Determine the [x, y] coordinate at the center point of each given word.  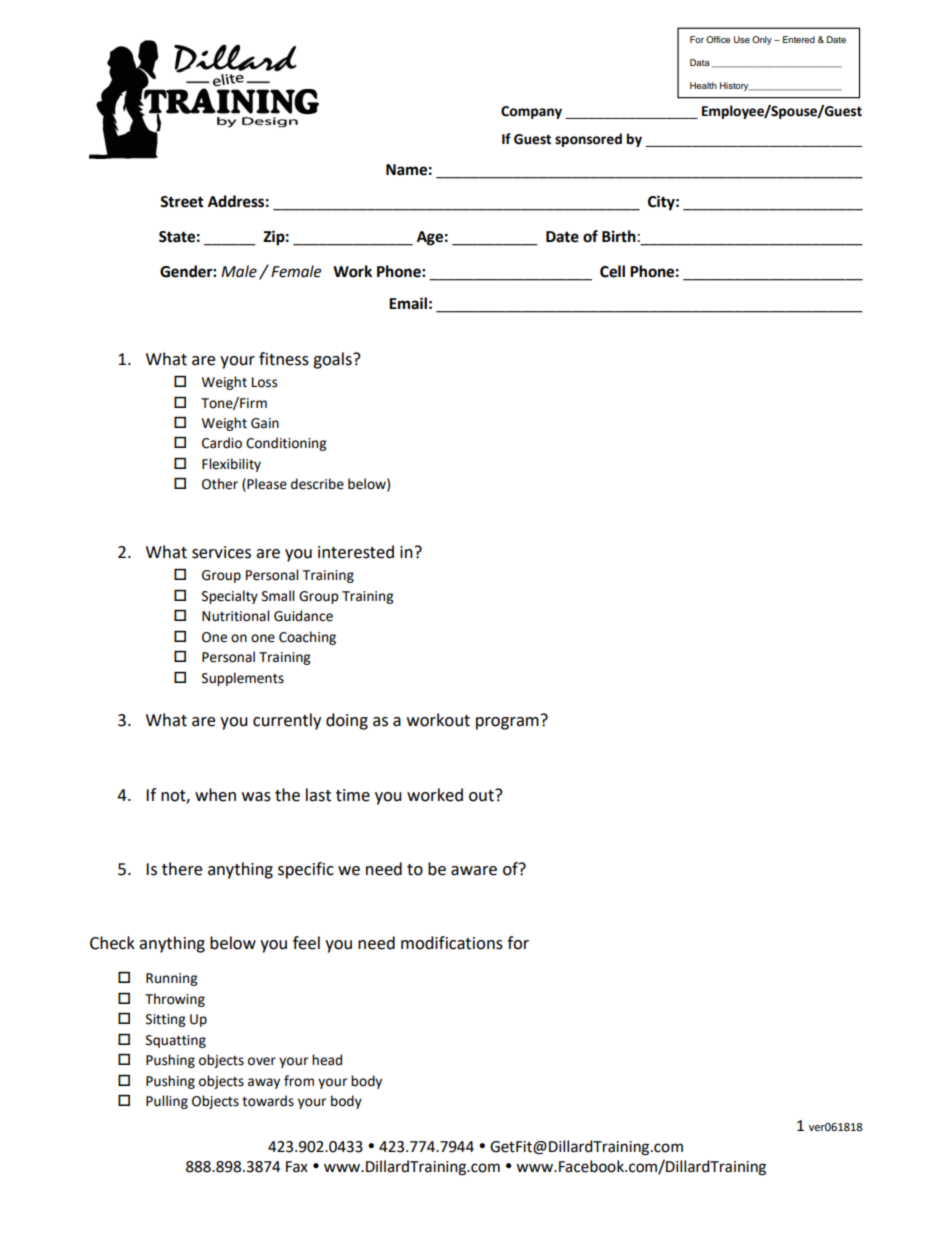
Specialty [230, 597]
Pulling [167, 1102]
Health [703, 85]
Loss [264, 382]
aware [474, 871]
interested [356, 552]
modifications [452, 943]
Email [408, 303]
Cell [612, 271]
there [182, 869]
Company [531, 112]
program [507, 723]
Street [182, 202]
